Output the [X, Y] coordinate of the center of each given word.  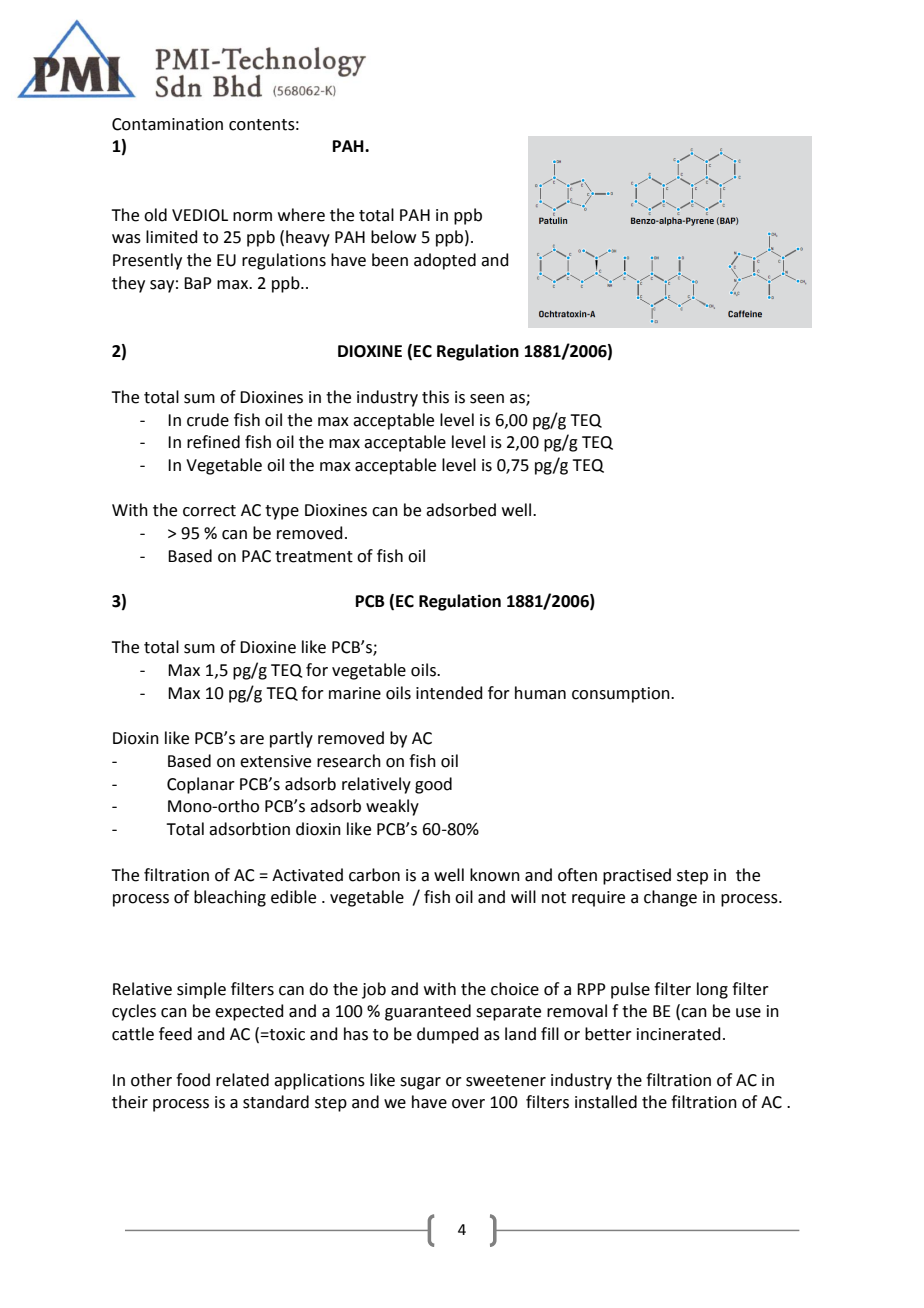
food [193, 1080]
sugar [420, 1083]
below [393, 237]
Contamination [167, 124]
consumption [622, 695]
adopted [445, 261]
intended [449, 693]
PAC [256, 556]
